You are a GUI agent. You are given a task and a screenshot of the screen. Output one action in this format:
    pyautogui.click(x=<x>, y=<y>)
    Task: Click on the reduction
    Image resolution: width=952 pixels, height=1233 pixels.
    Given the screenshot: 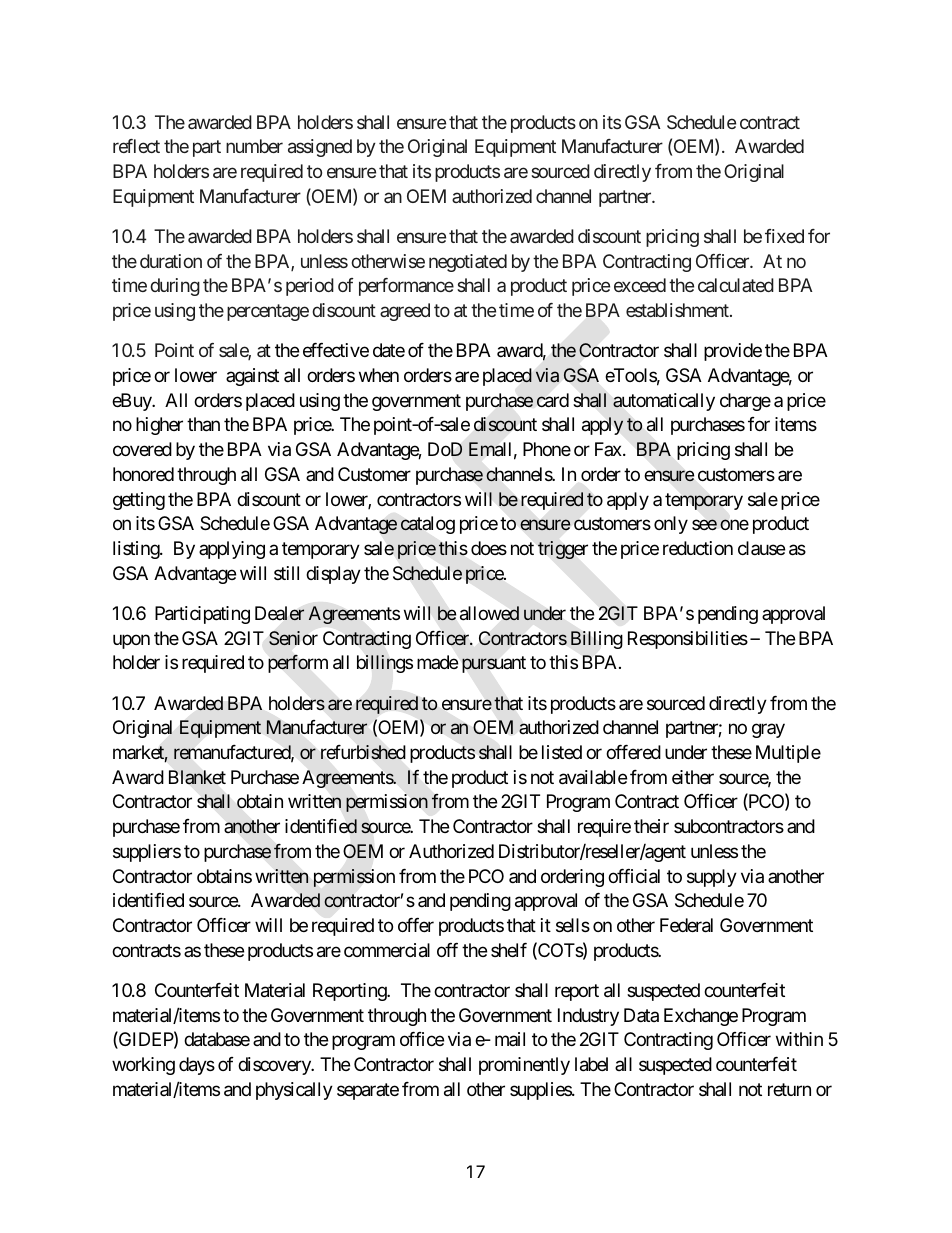 What is the action you would take?
    pyautogui.click(x=698, y=548)
